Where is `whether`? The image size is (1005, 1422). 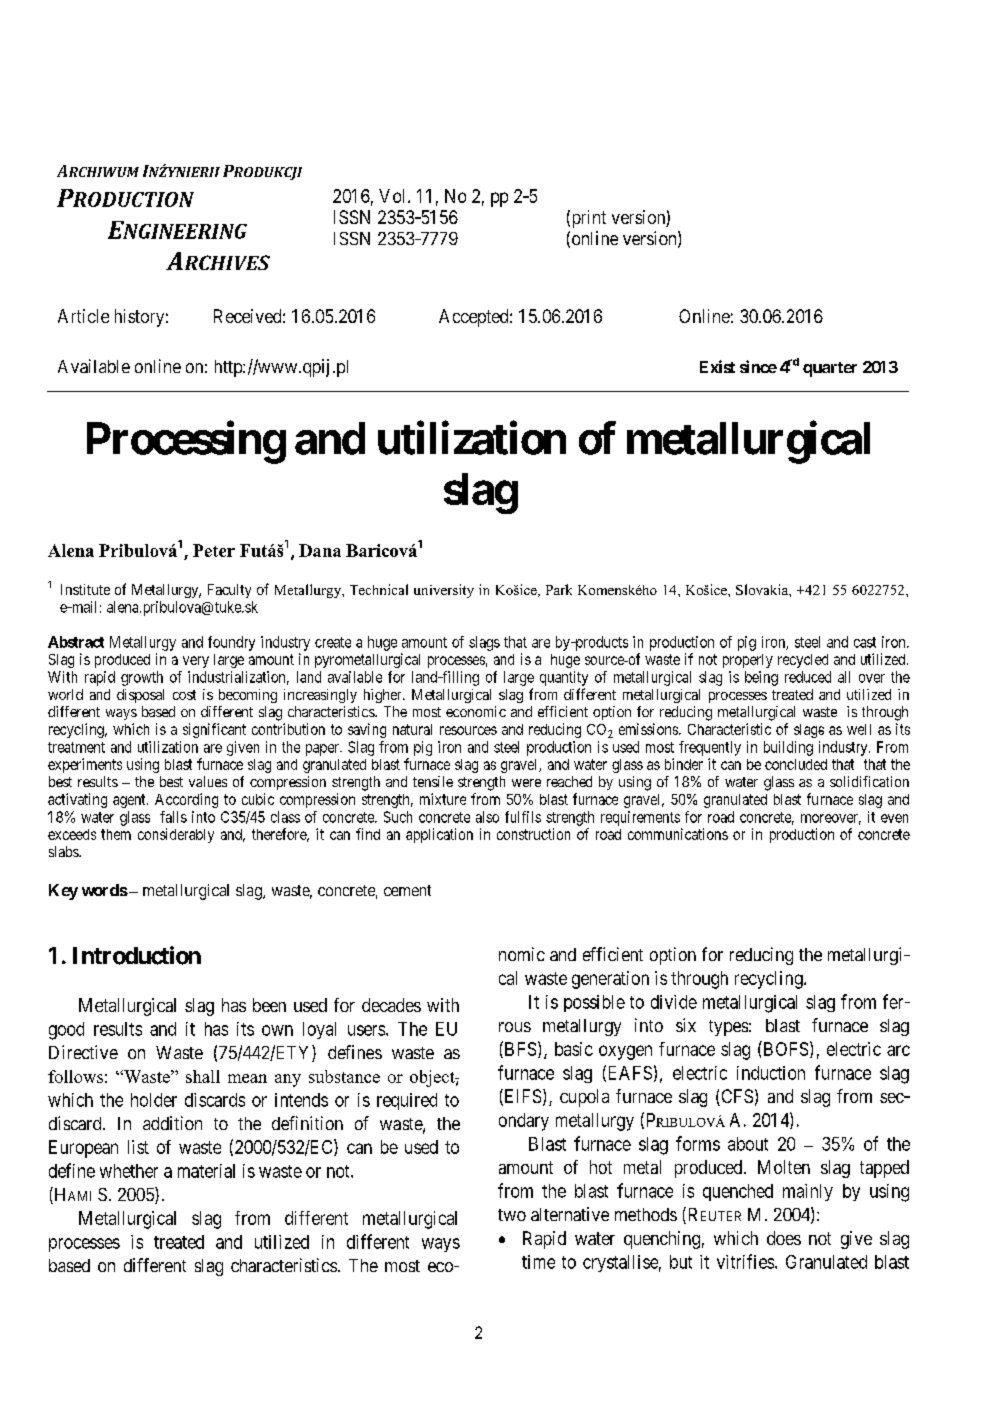 whether is located at coordinates (129, 1171).
